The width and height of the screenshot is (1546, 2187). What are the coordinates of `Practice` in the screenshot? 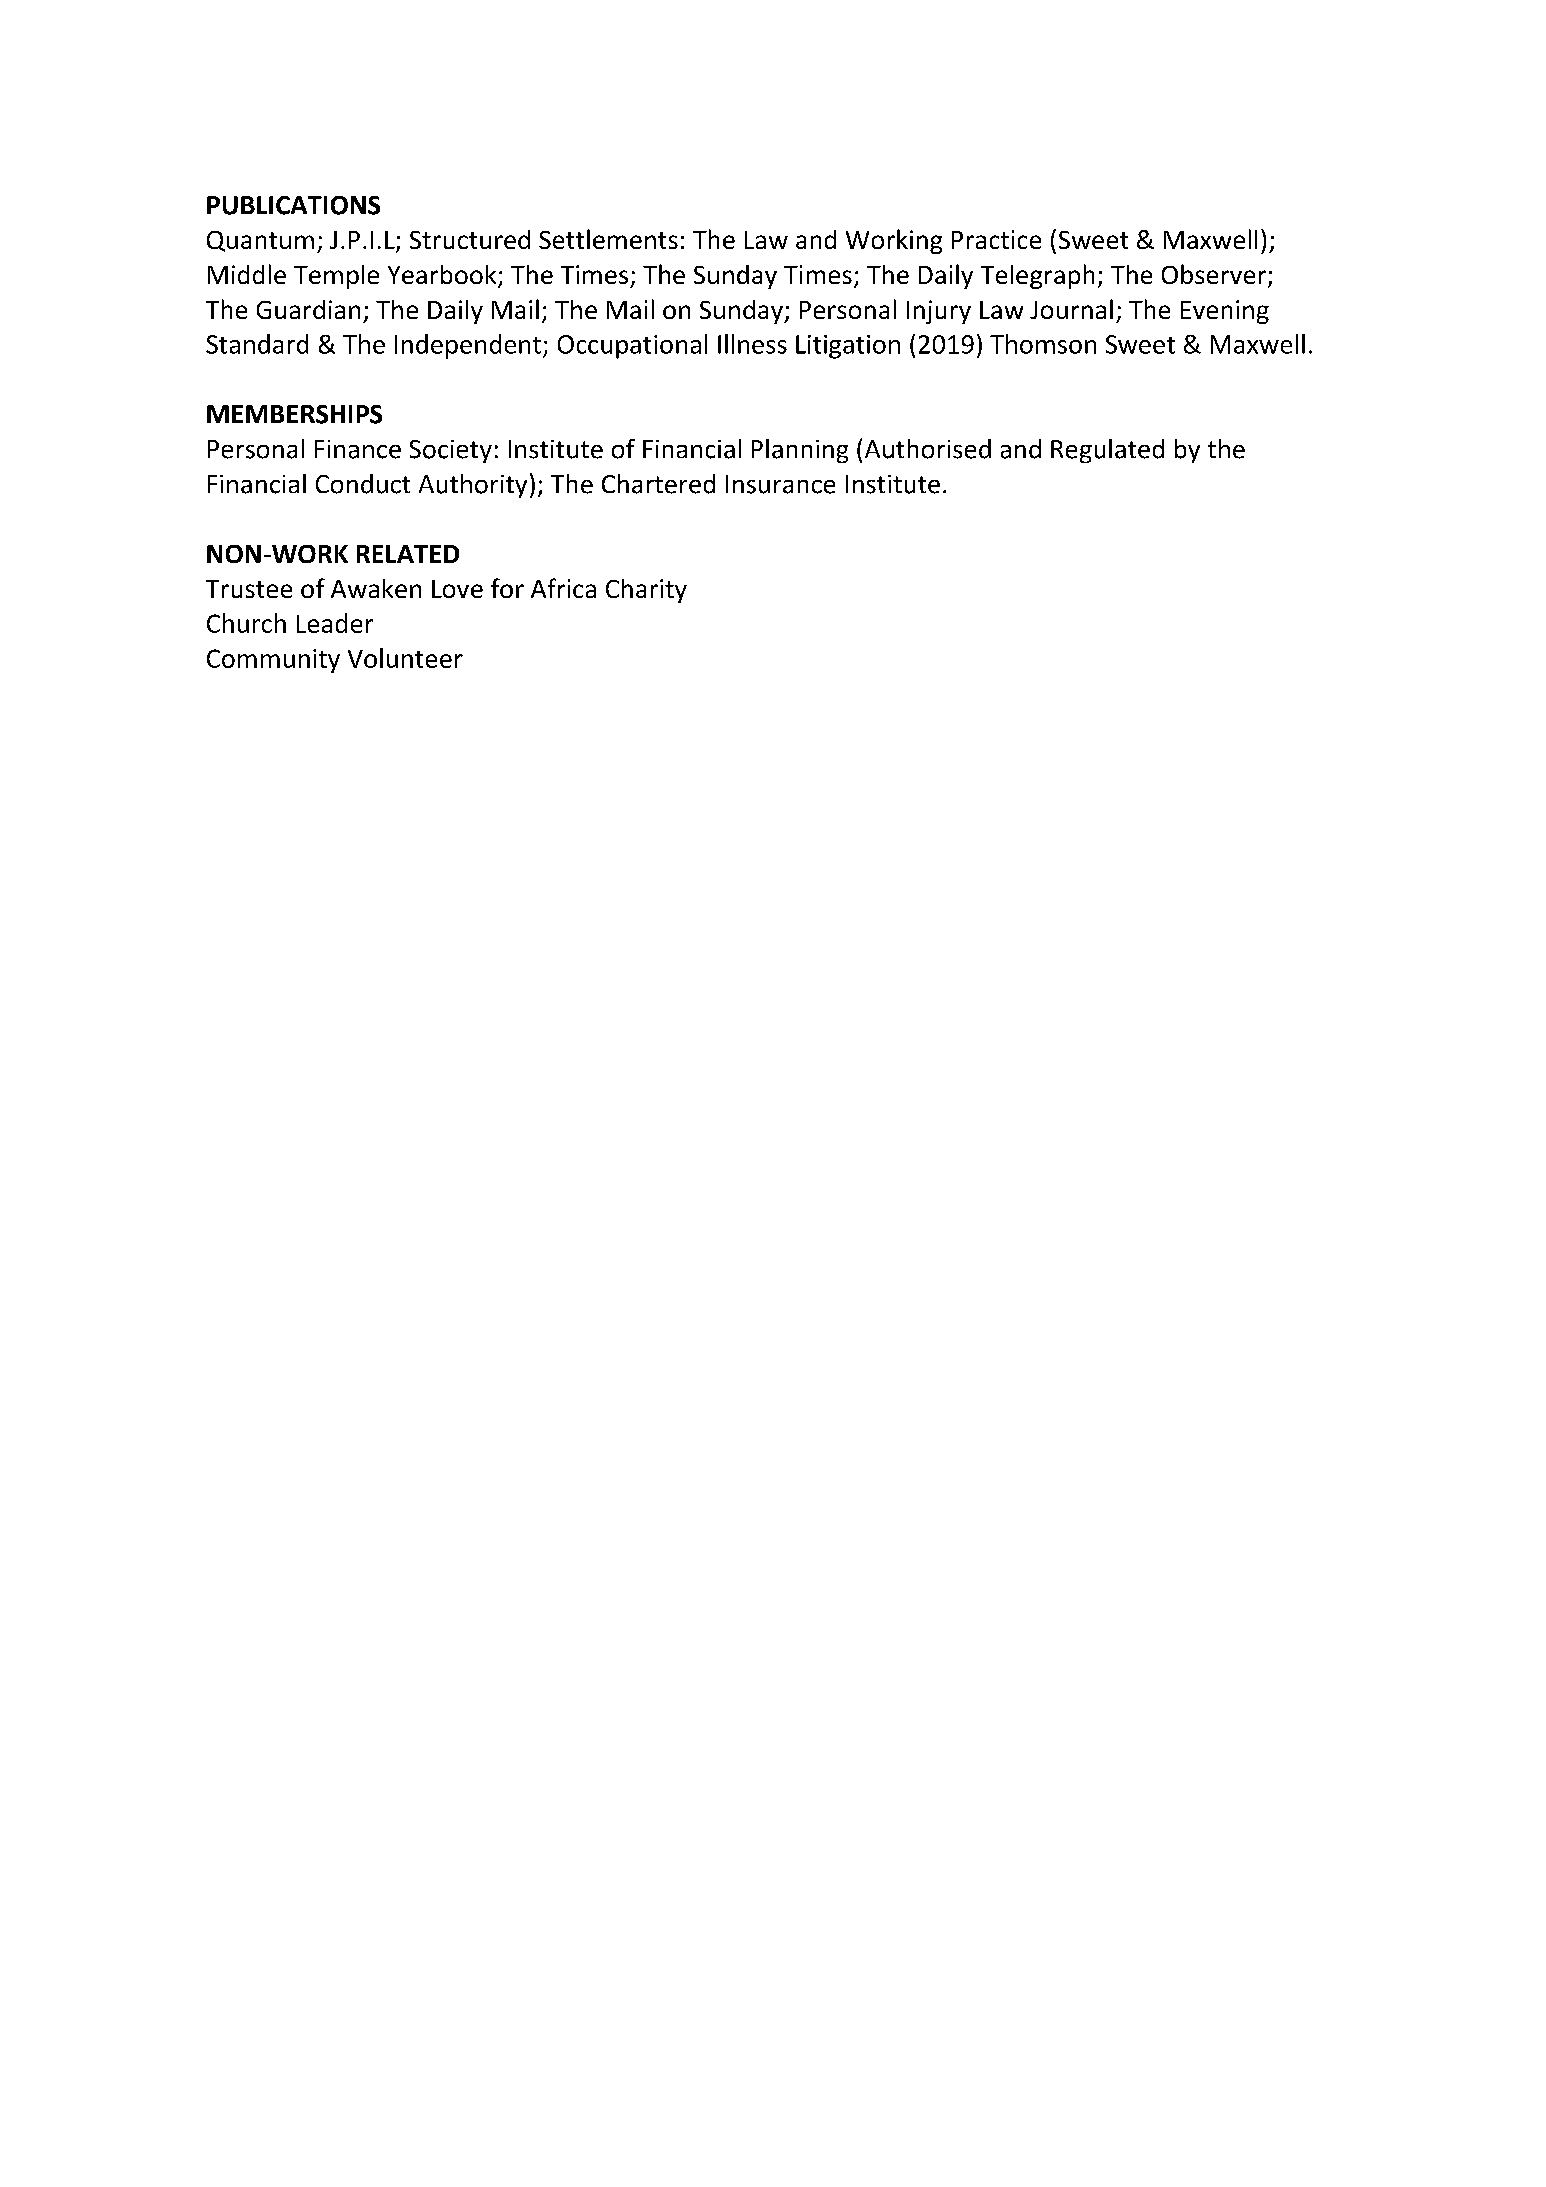 It's located at (996, 239).
